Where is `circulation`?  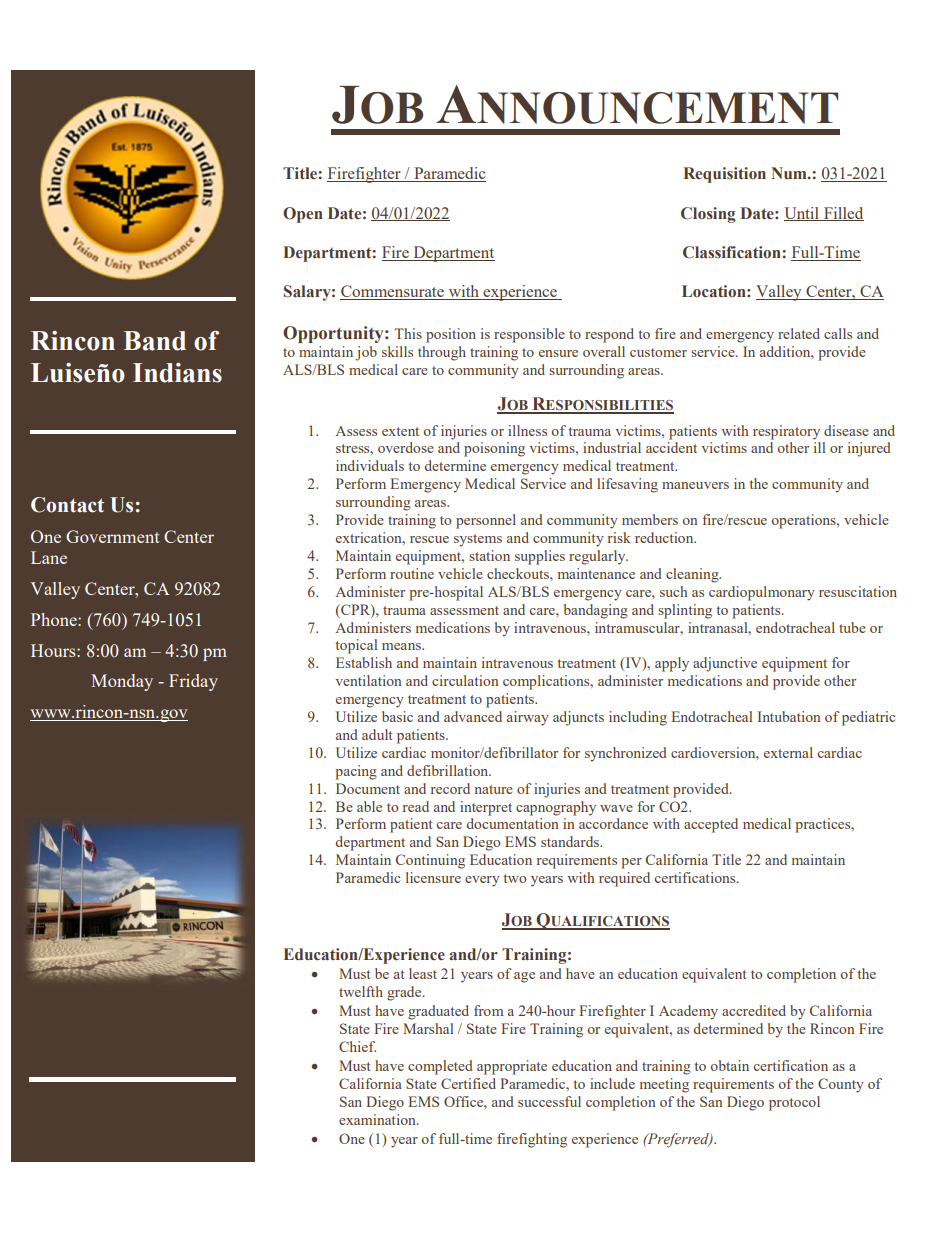
circulation is located at coordinates (465, 680).
